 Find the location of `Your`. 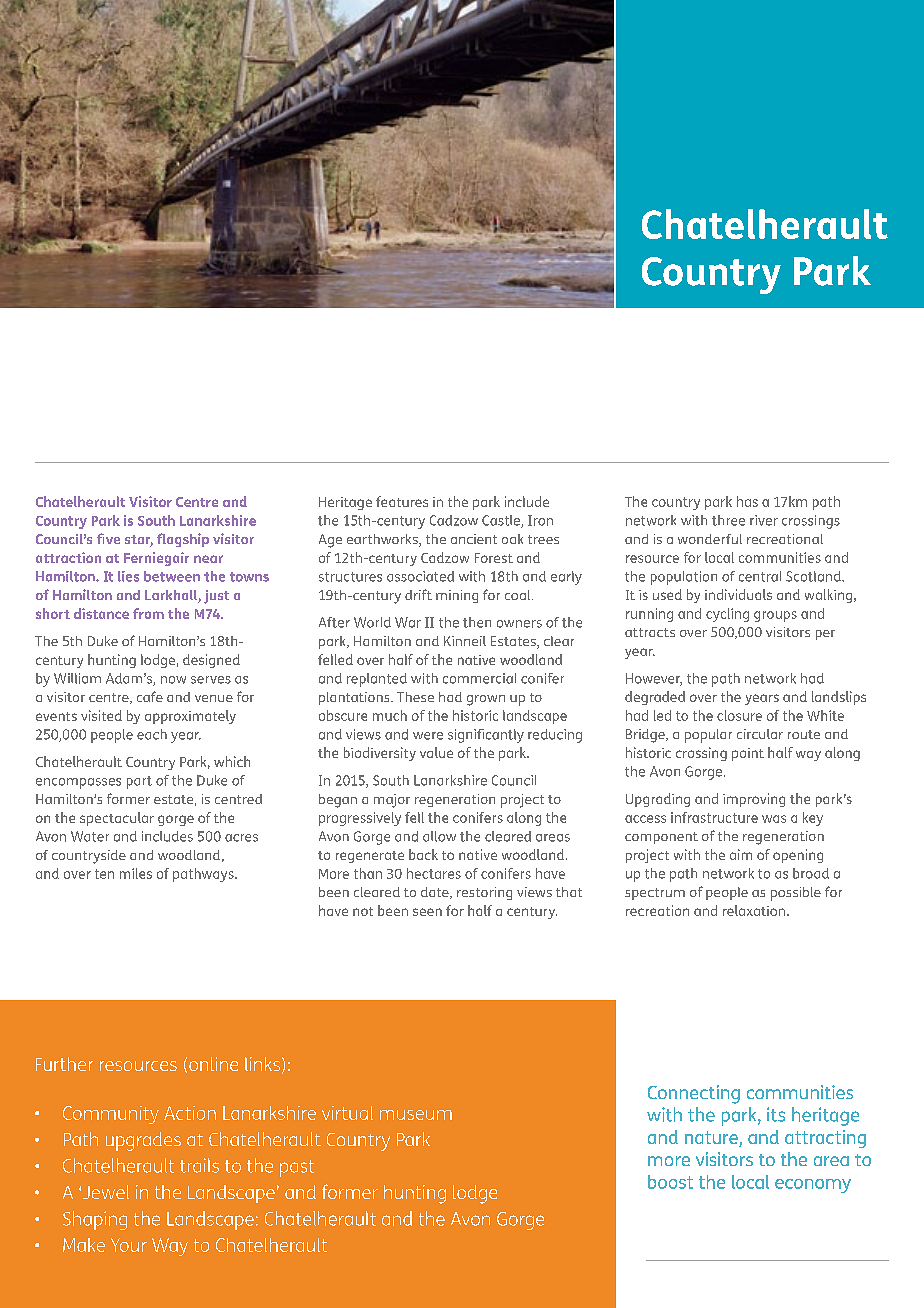

Your is located at coordinates (129, 1245).
